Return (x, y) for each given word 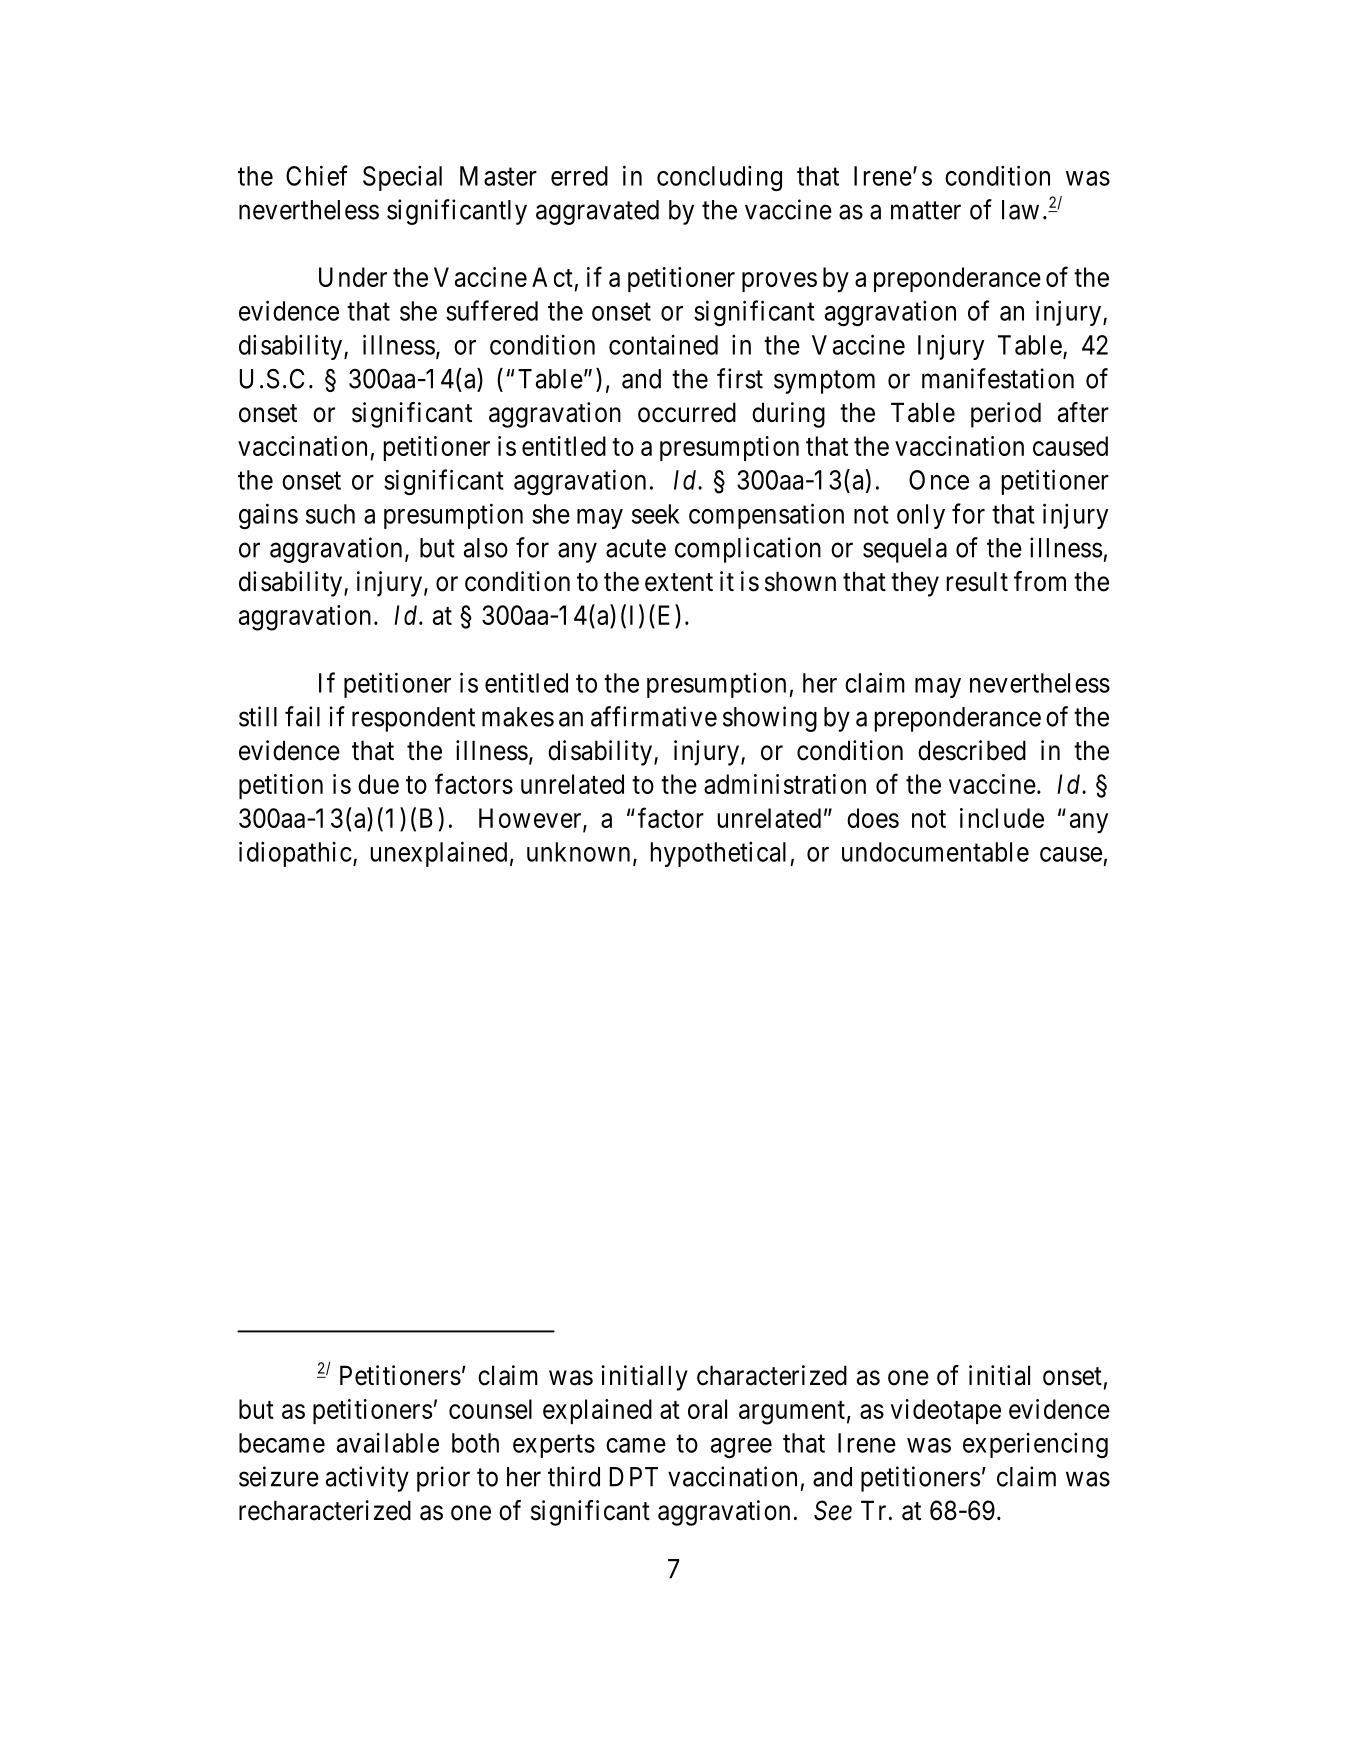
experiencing (1035, 1445)
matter (926, 210)
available (388, 1443)
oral (707, 1409)
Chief (317, 175)
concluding (719, 178)
